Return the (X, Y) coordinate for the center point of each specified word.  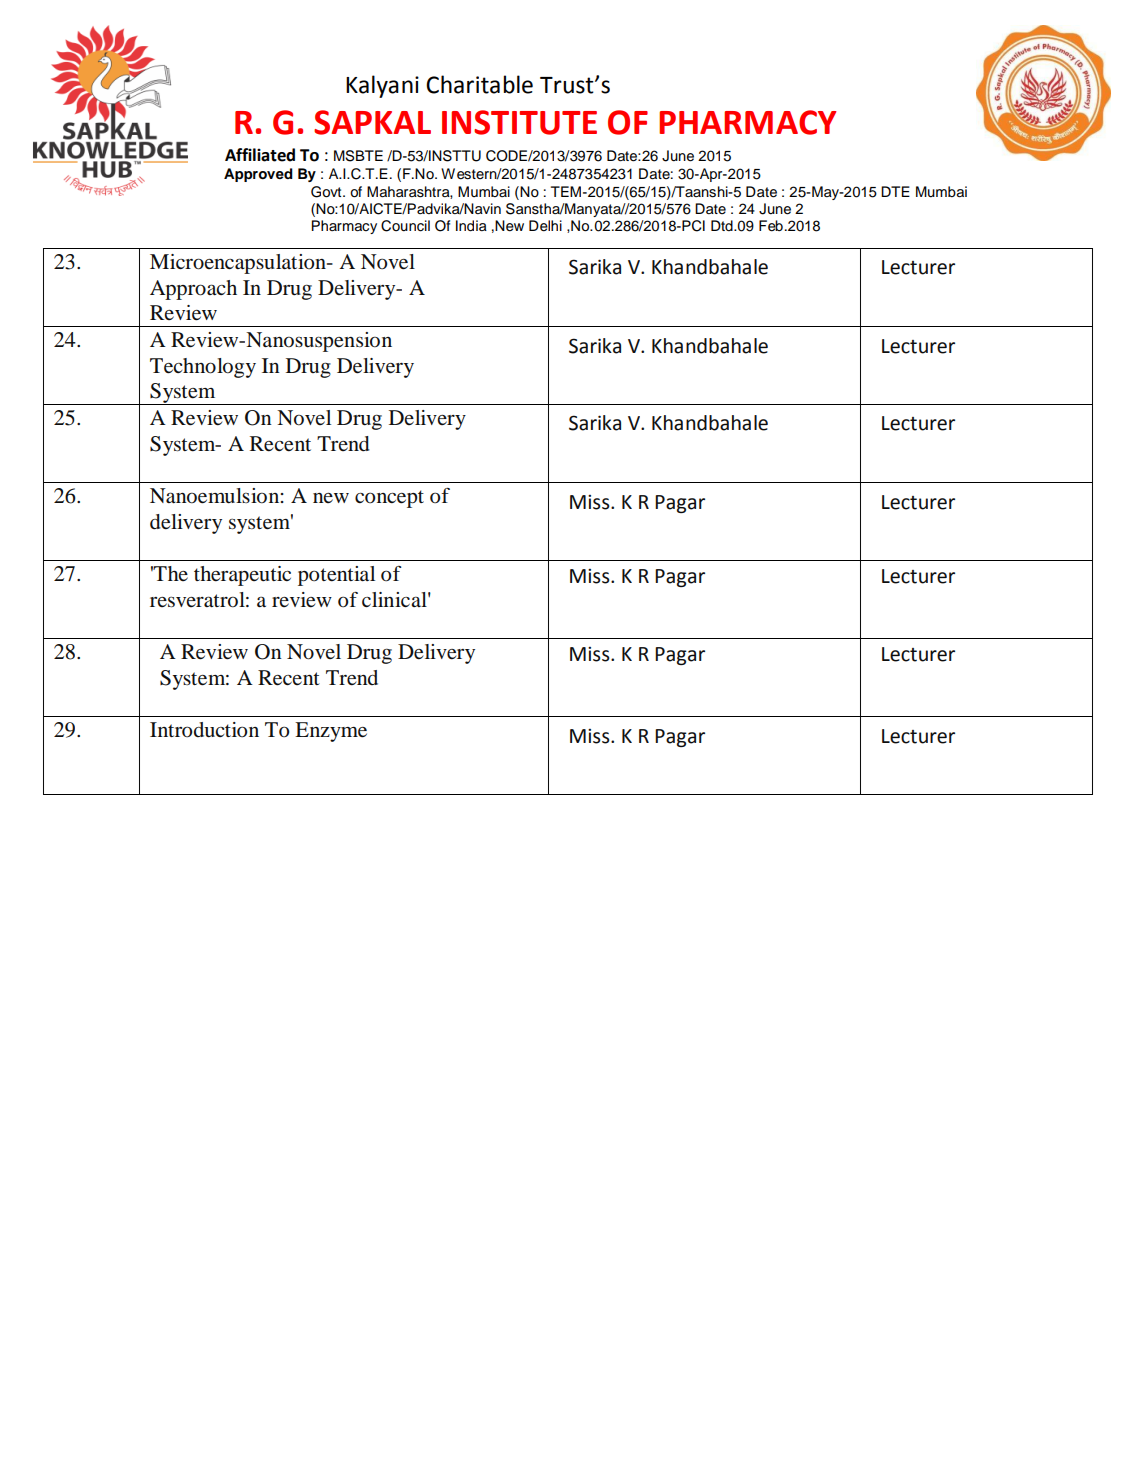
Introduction (204, 730)
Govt (327, 192)
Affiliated (260, 155)
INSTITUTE (519, 122)
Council (405, 226)
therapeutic (242, 576)
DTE (895, 191)
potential (336, 576)
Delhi (545, 226)
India (471, 226)
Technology (203, 368)
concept (389, 499)
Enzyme (331, 732)
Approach (193, 290)
